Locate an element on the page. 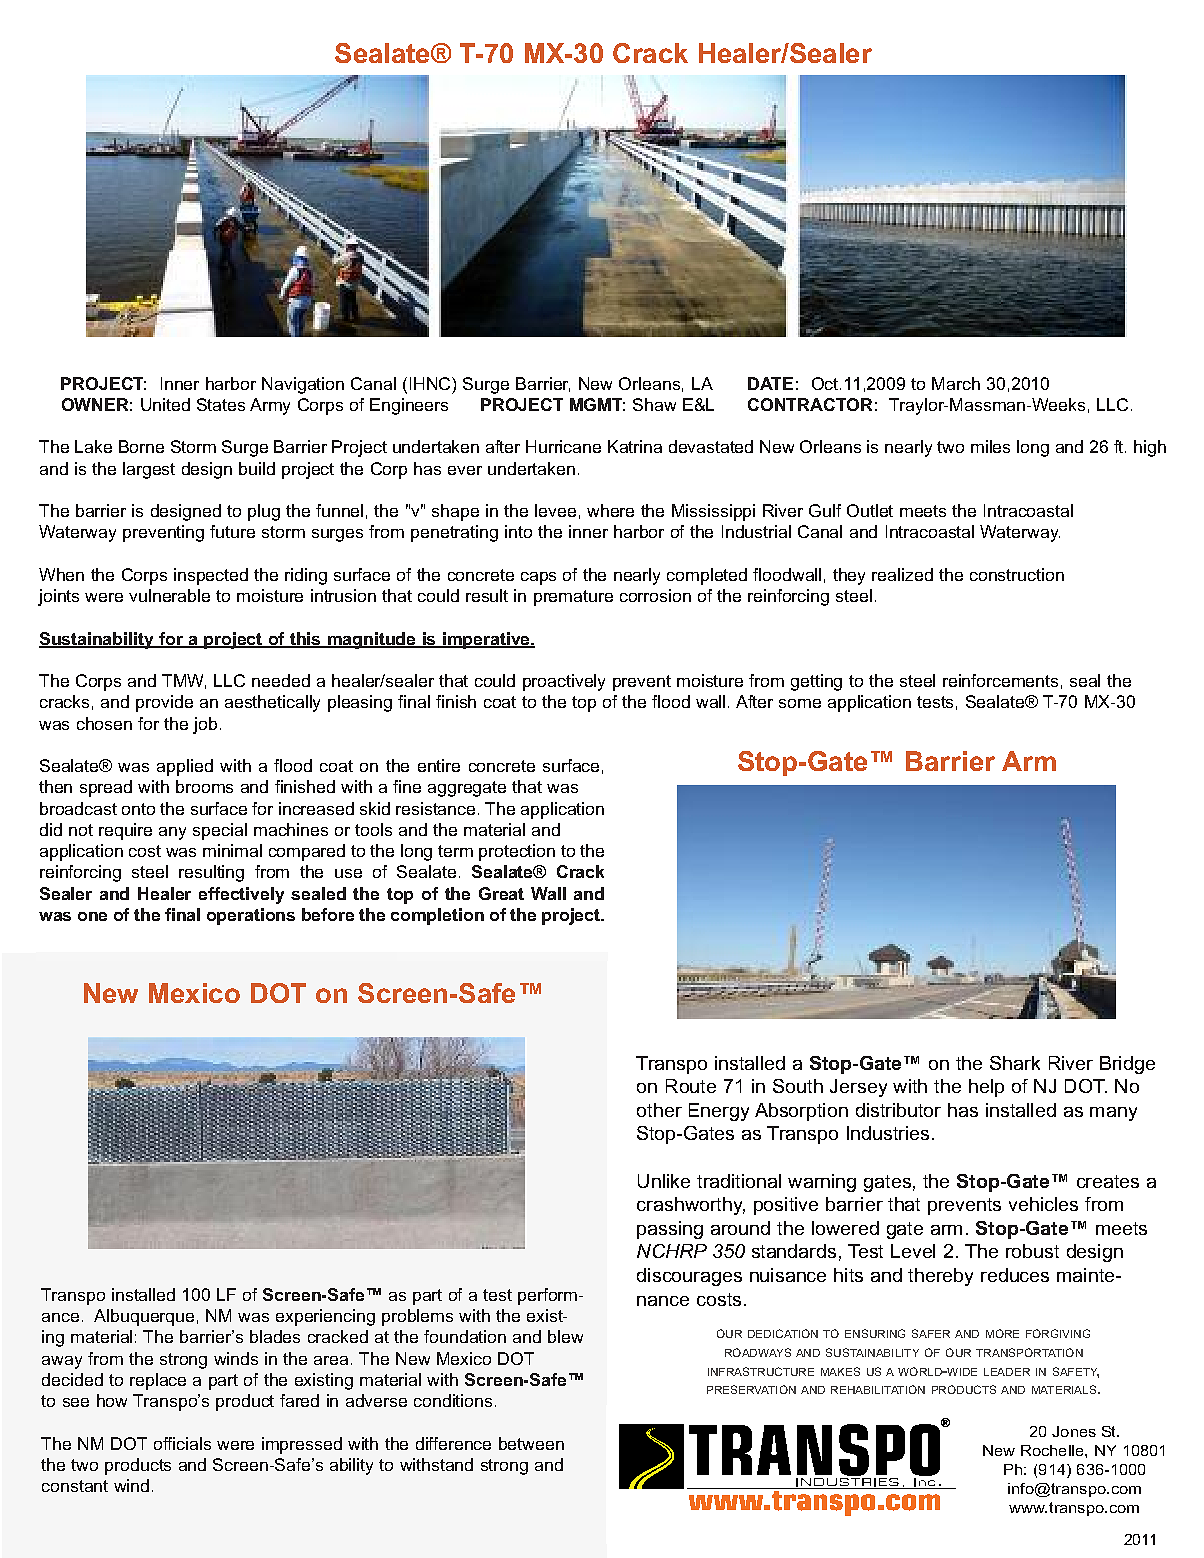 This document has width=1204, height=1558. United is located at coordinates (165, 404).
